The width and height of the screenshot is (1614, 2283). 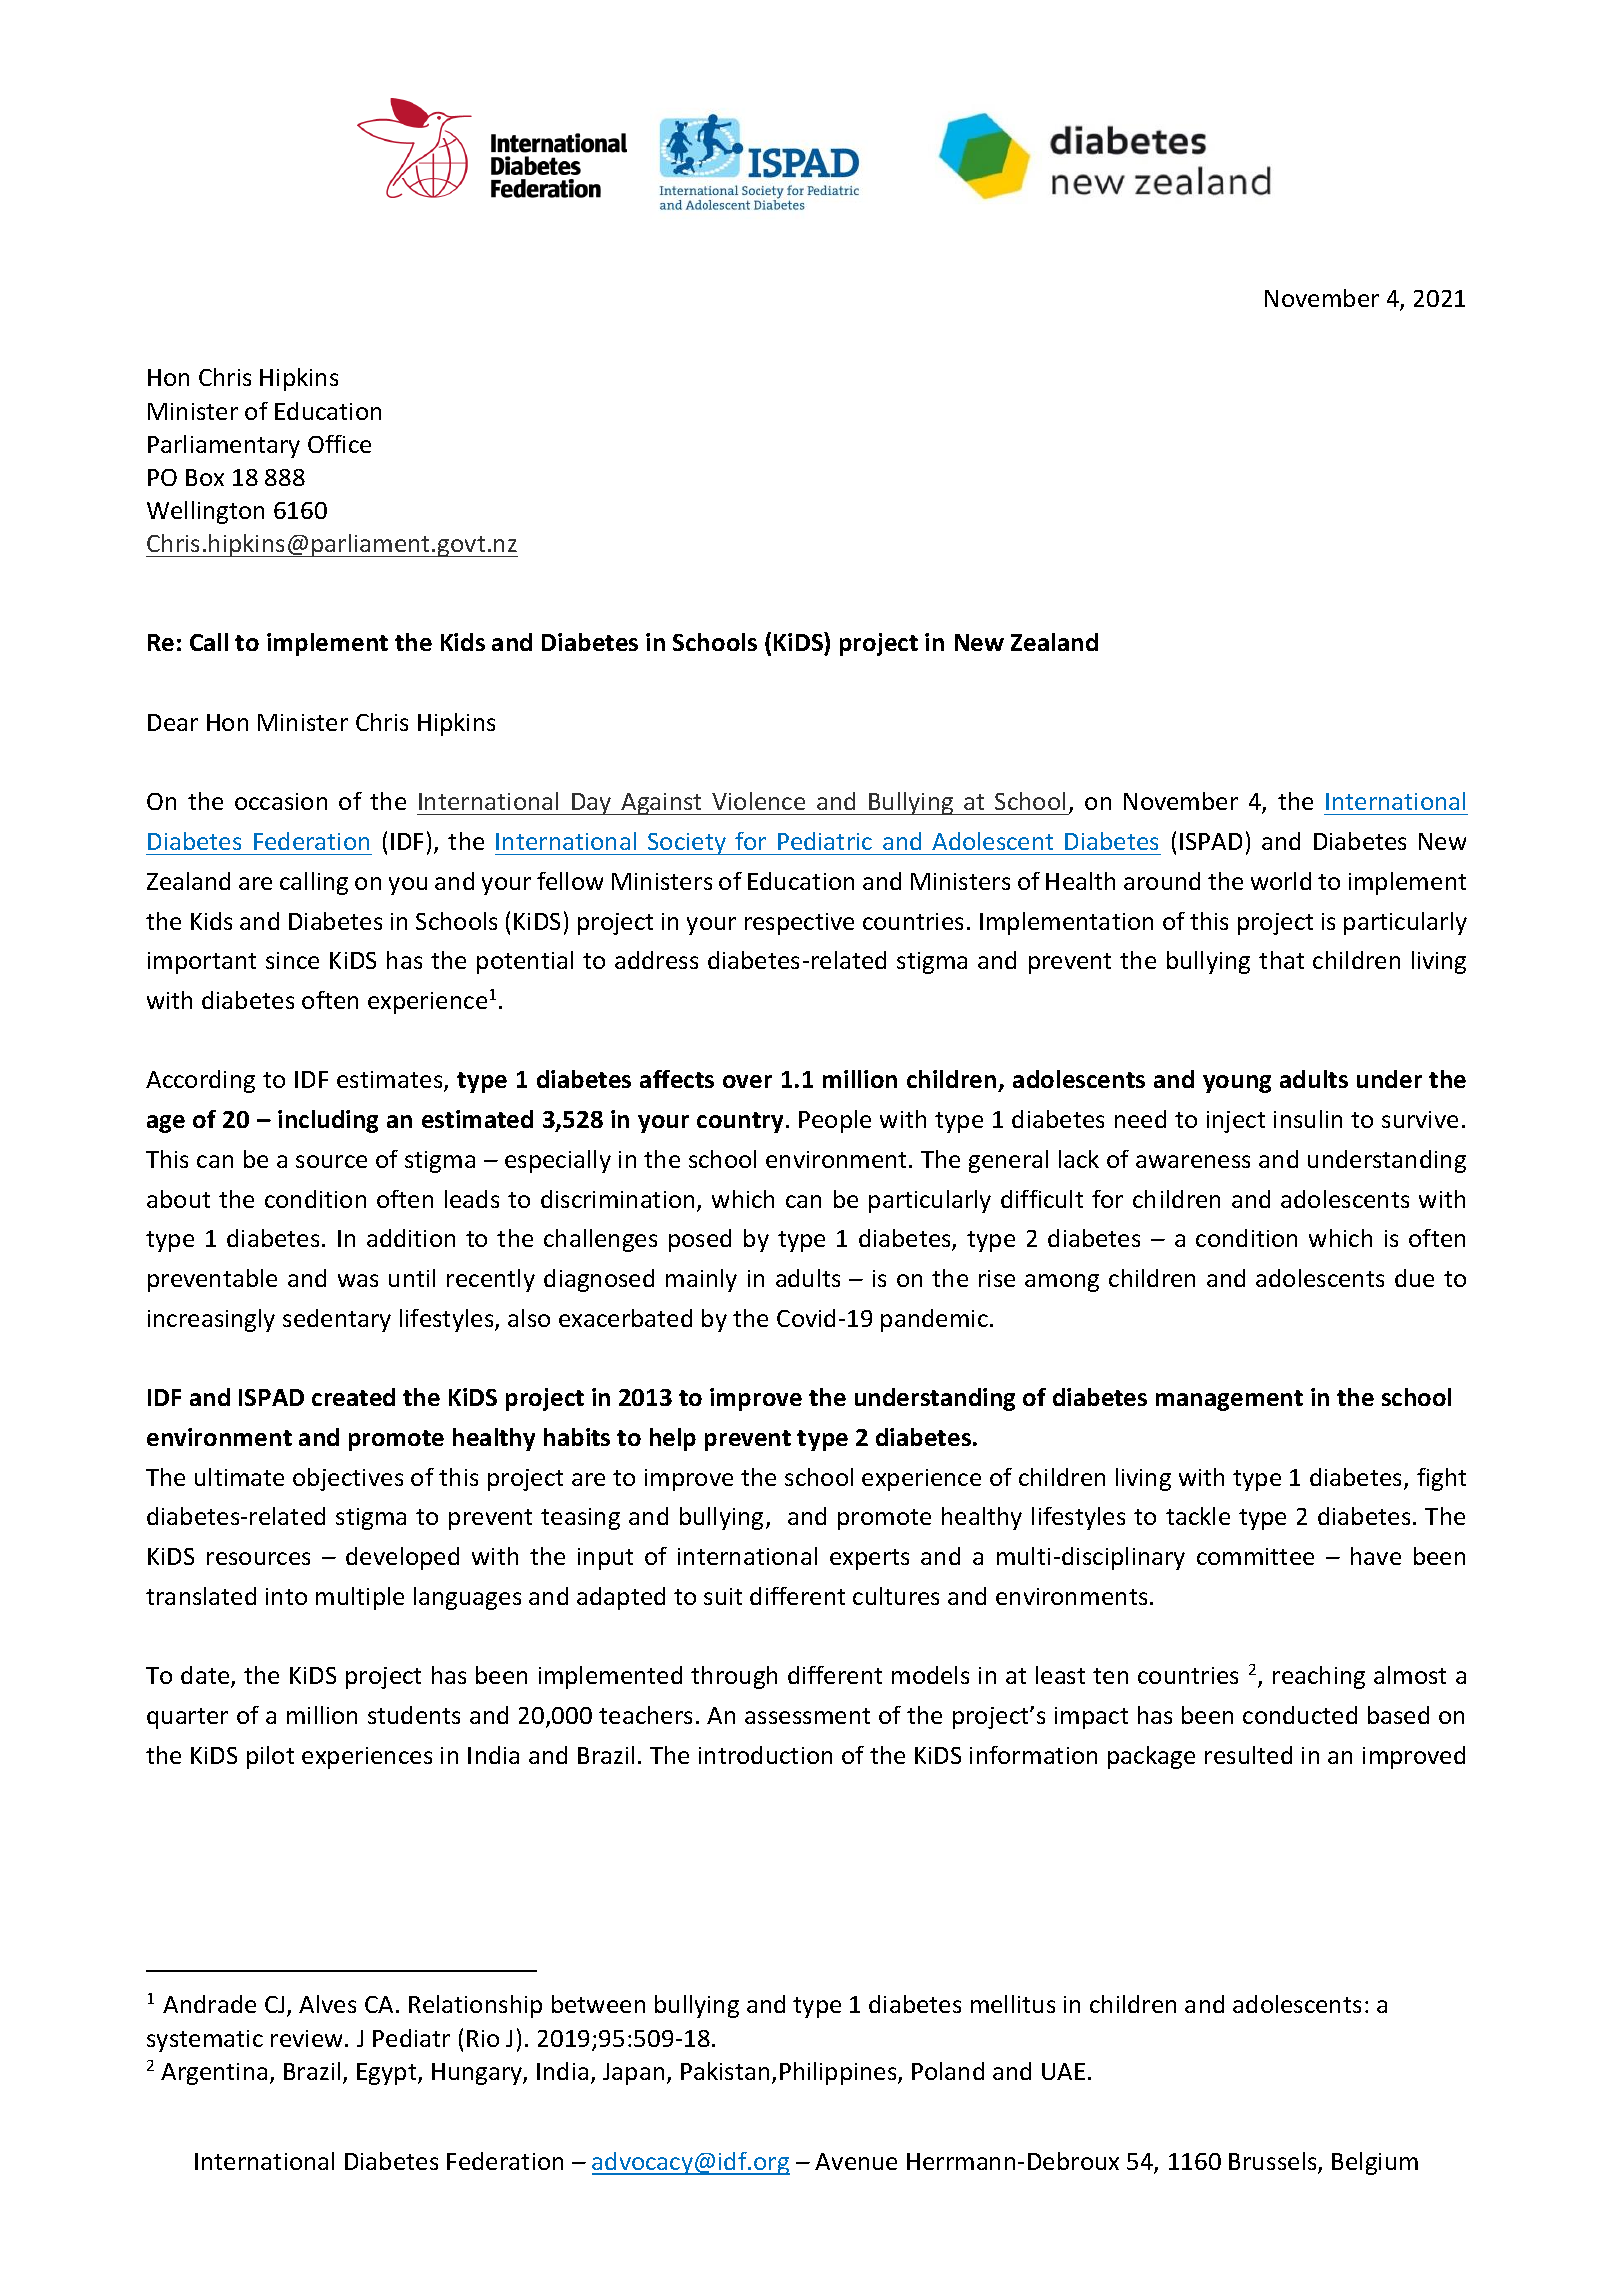 What do you see at coordinates (758, 801) in the screenshot?
I see `Violence` at bounding box center [758, 801].
